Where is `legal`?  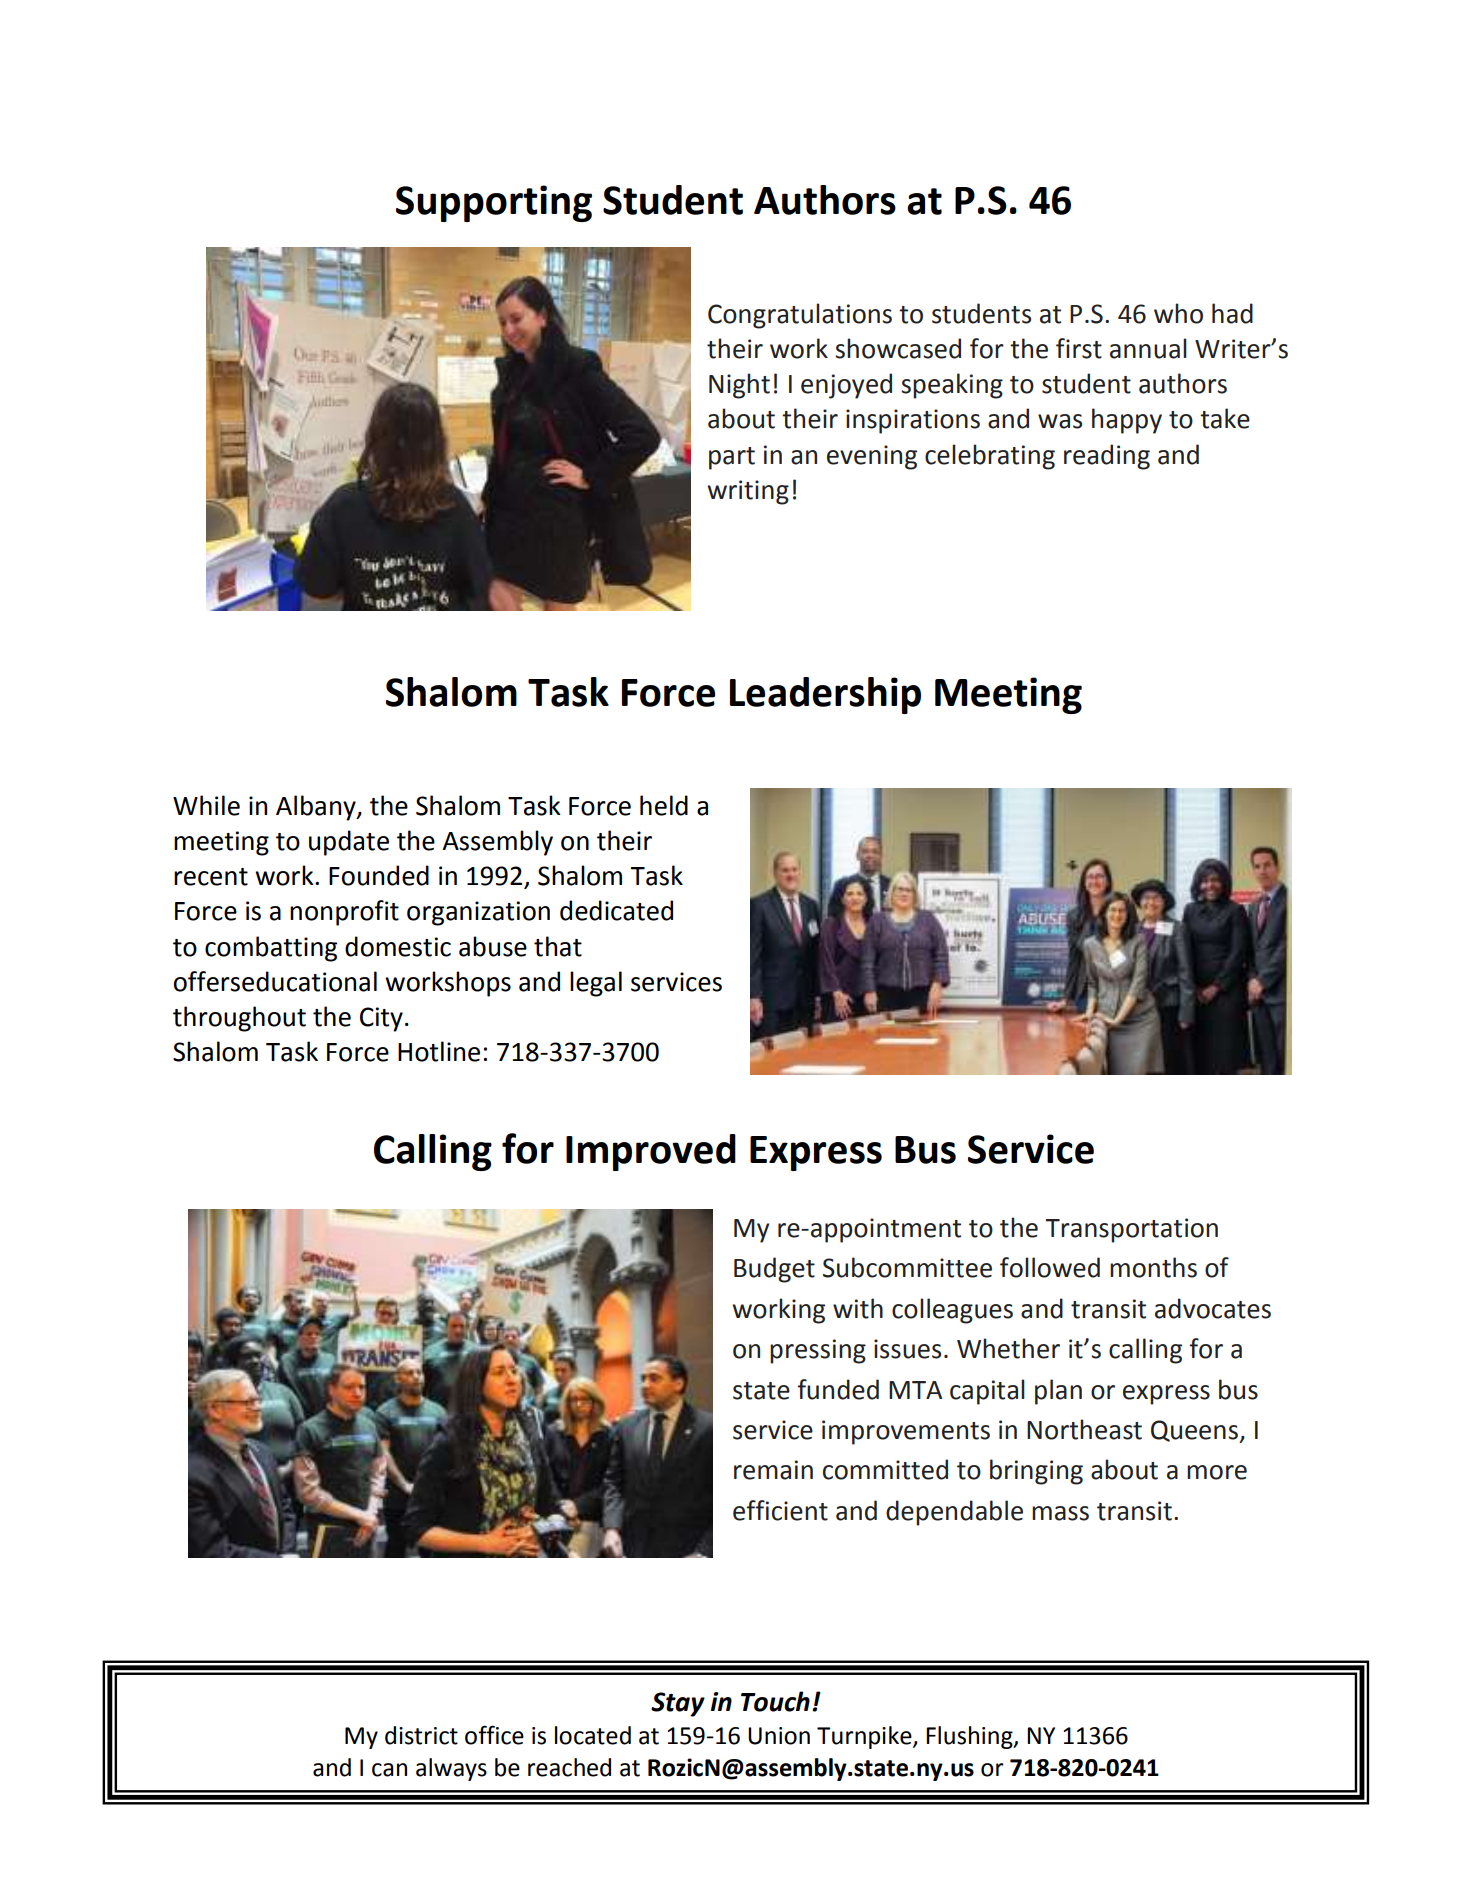
legal is located at coordinates (596, 984).
